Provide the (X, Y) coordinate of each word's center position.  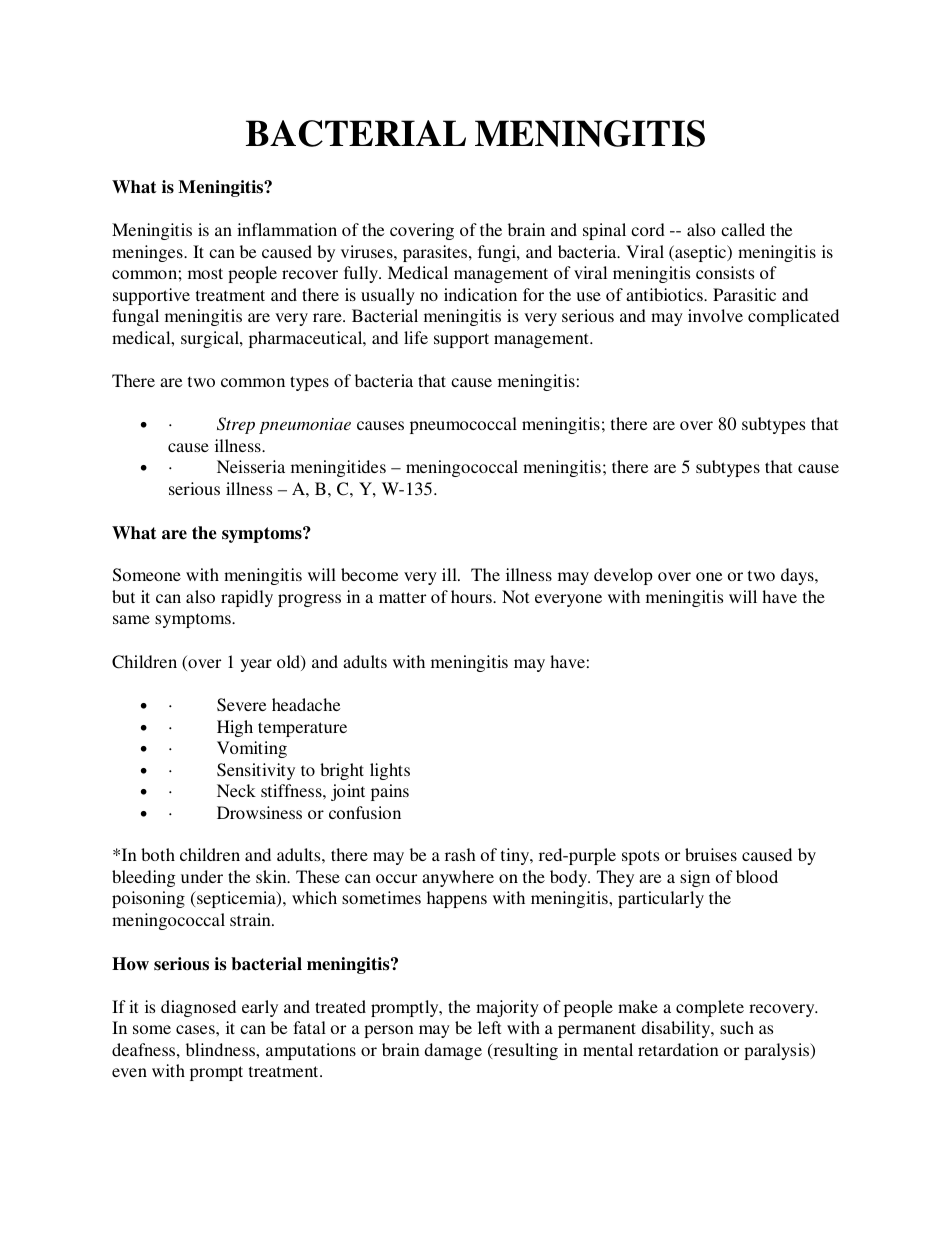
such (737, 1027)
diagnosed (198, 1008)
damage (453, 1051)
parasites (436, 253)
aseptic (700, 253)
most (205, 273)
